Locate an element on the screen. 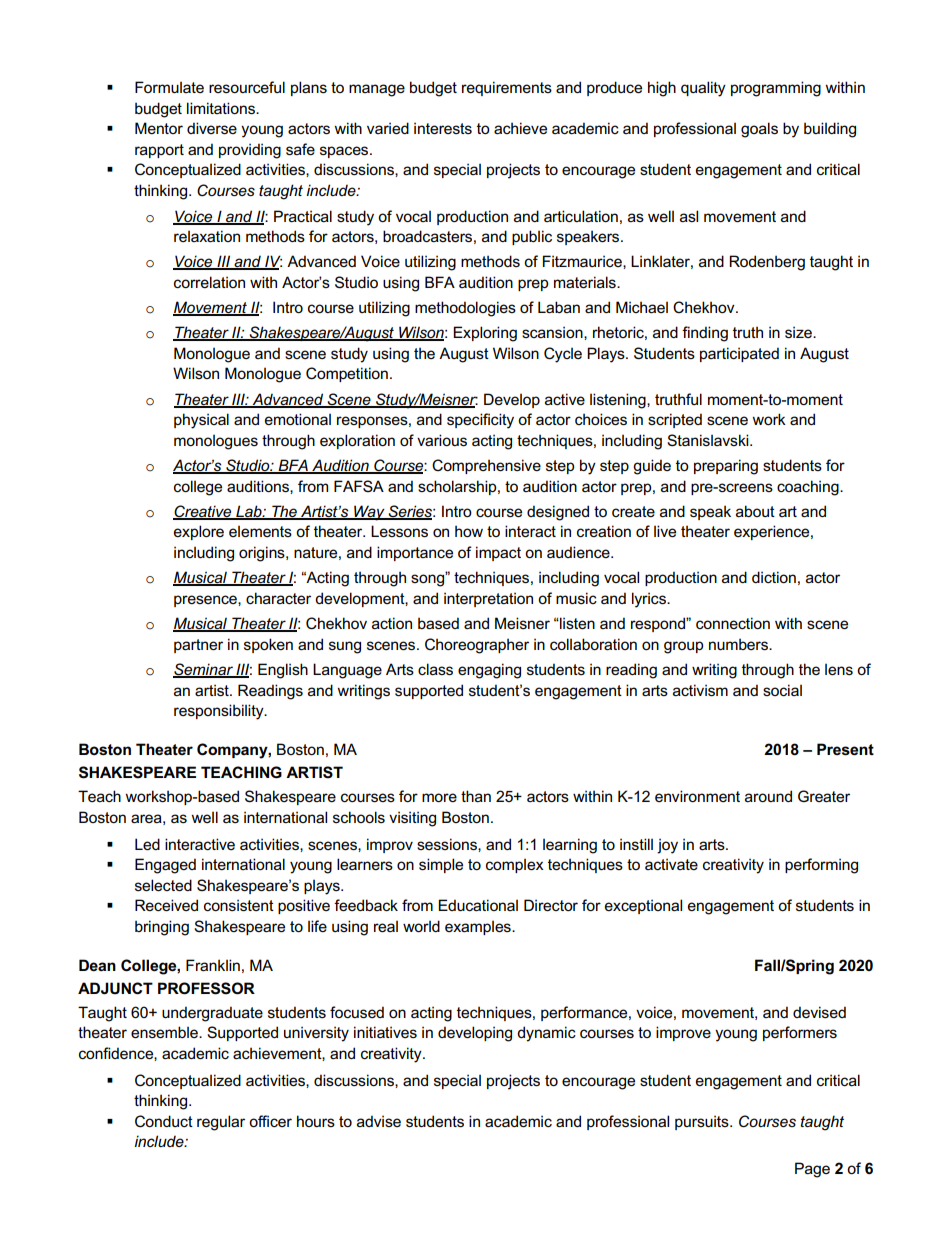 The width and height of the screenshot is (952, 1233). diverse is located at coordinates (212, 128).
